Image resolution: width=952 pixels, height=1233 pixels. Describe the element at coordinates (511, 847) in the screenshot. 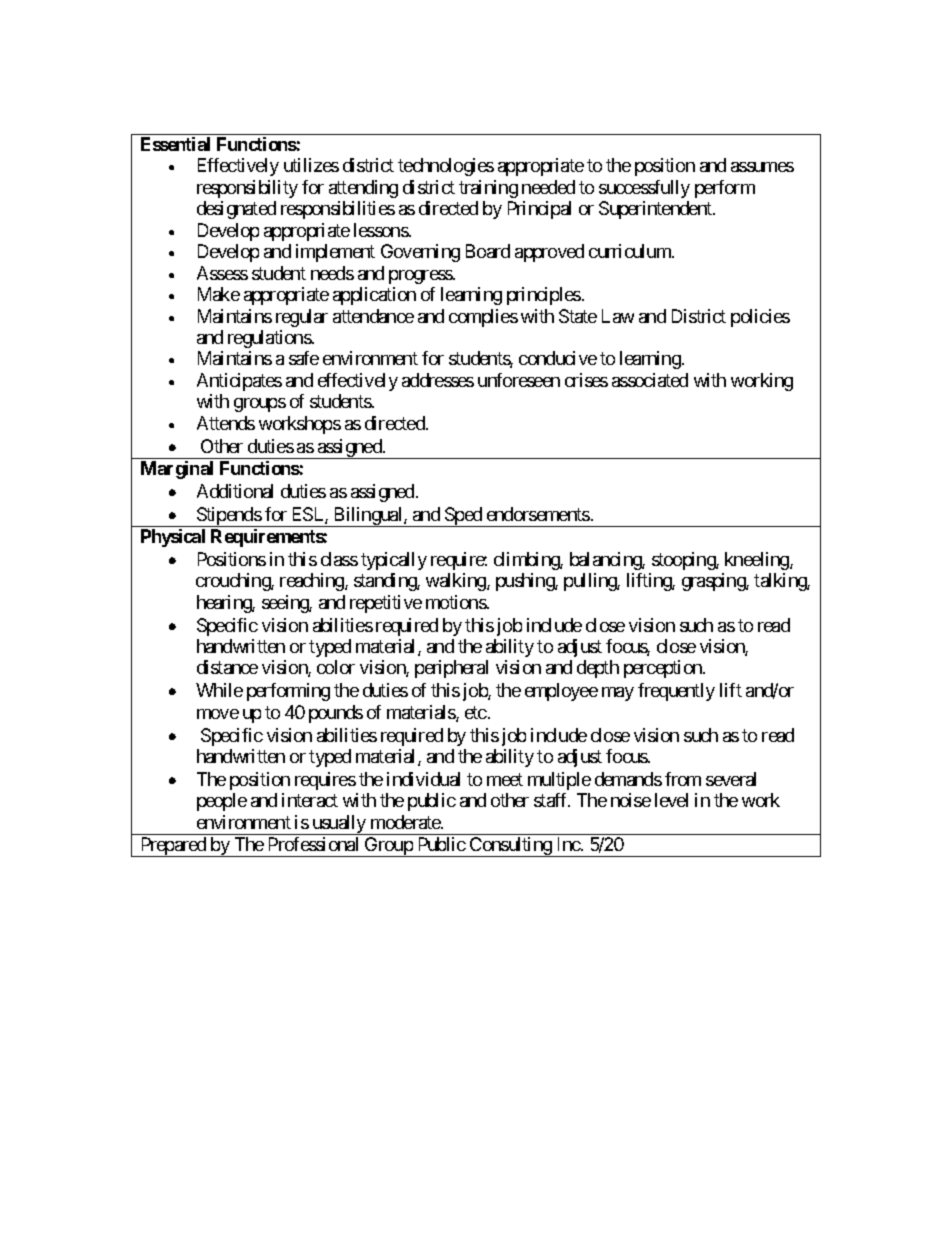

I see `Consulting` at that location.
